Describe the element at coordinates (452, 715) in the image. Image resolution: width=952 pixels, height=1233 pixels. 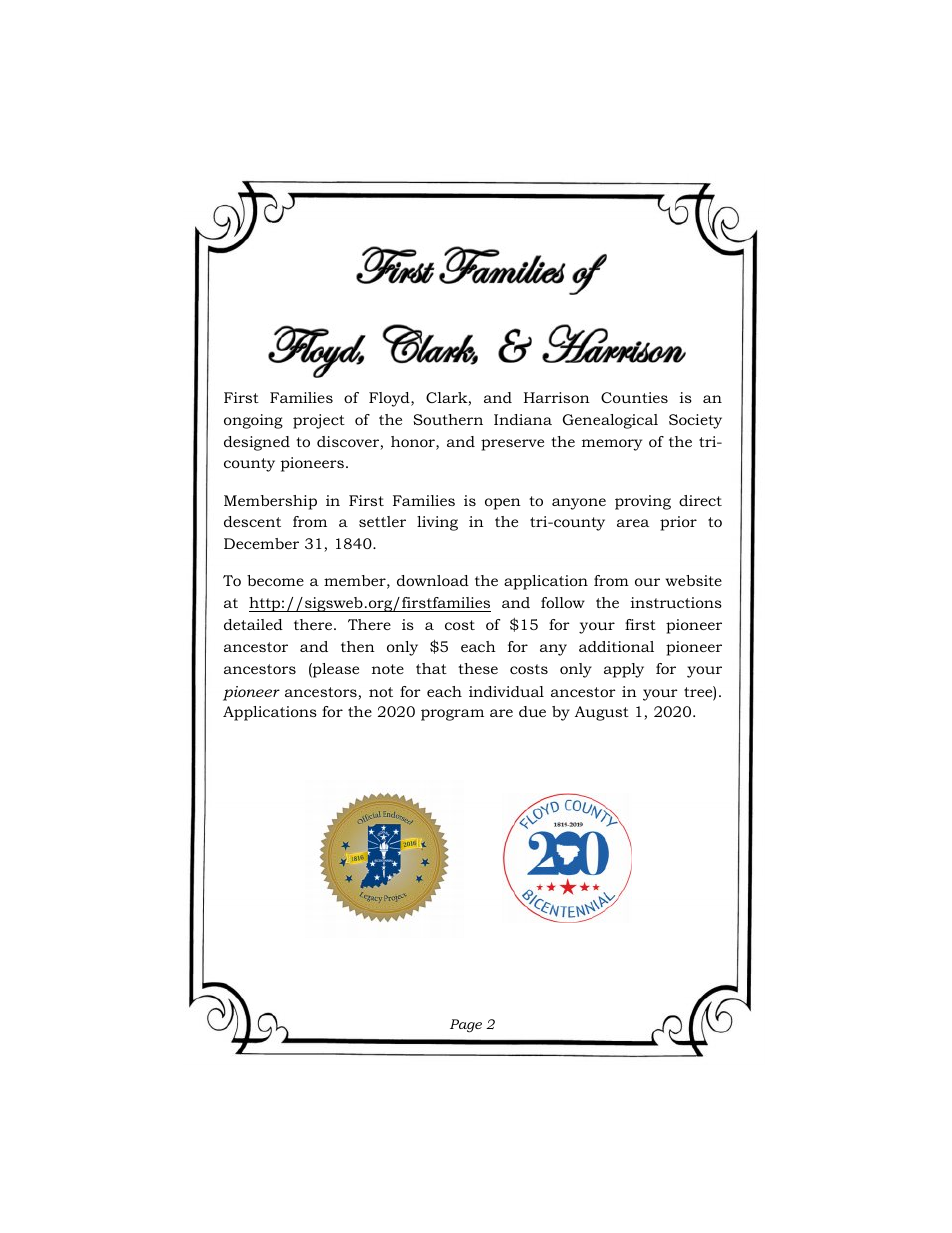
I see `program` at that location.
